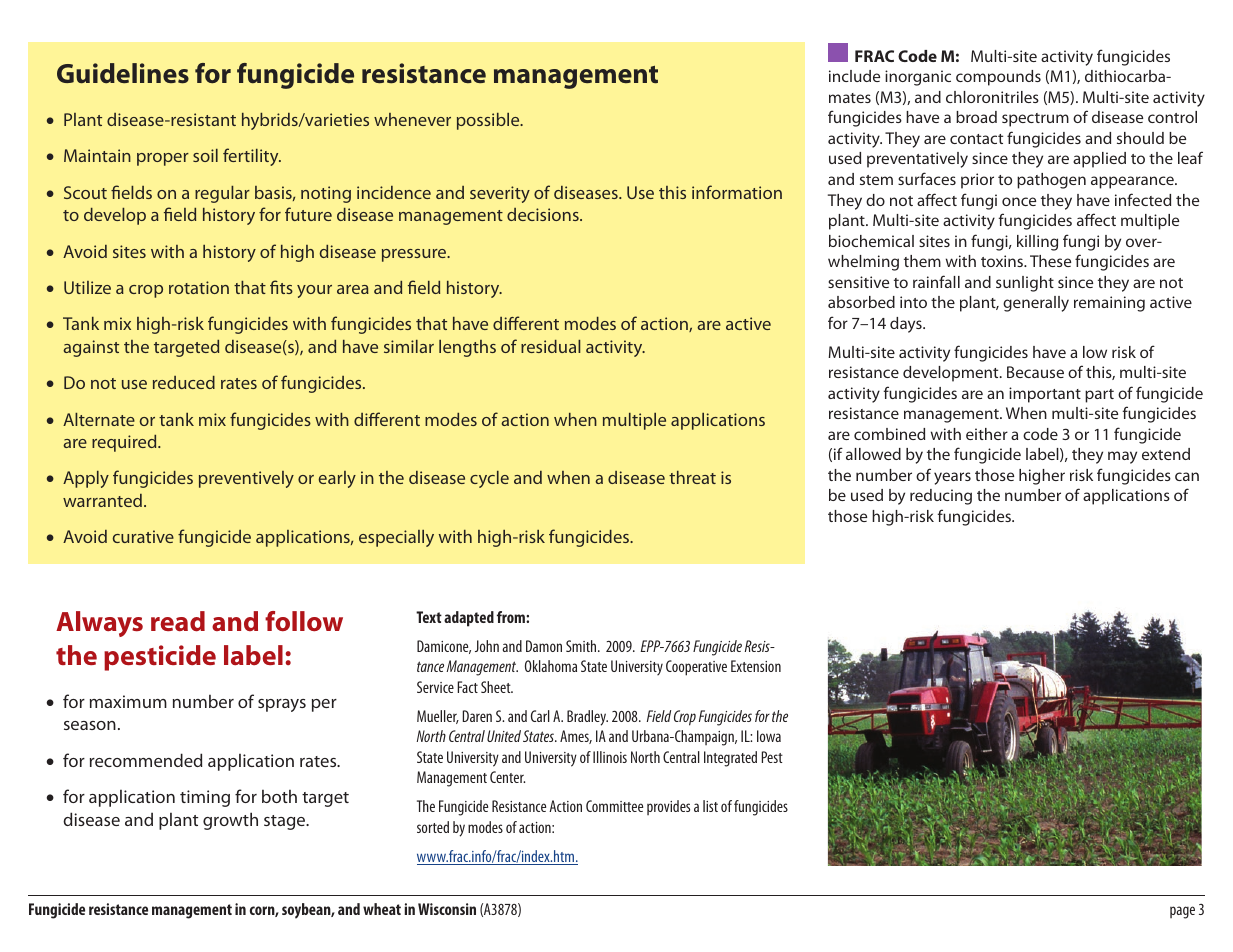  Describe the element at coordinates (551, 346) in the document. I see `residual` at that location.
